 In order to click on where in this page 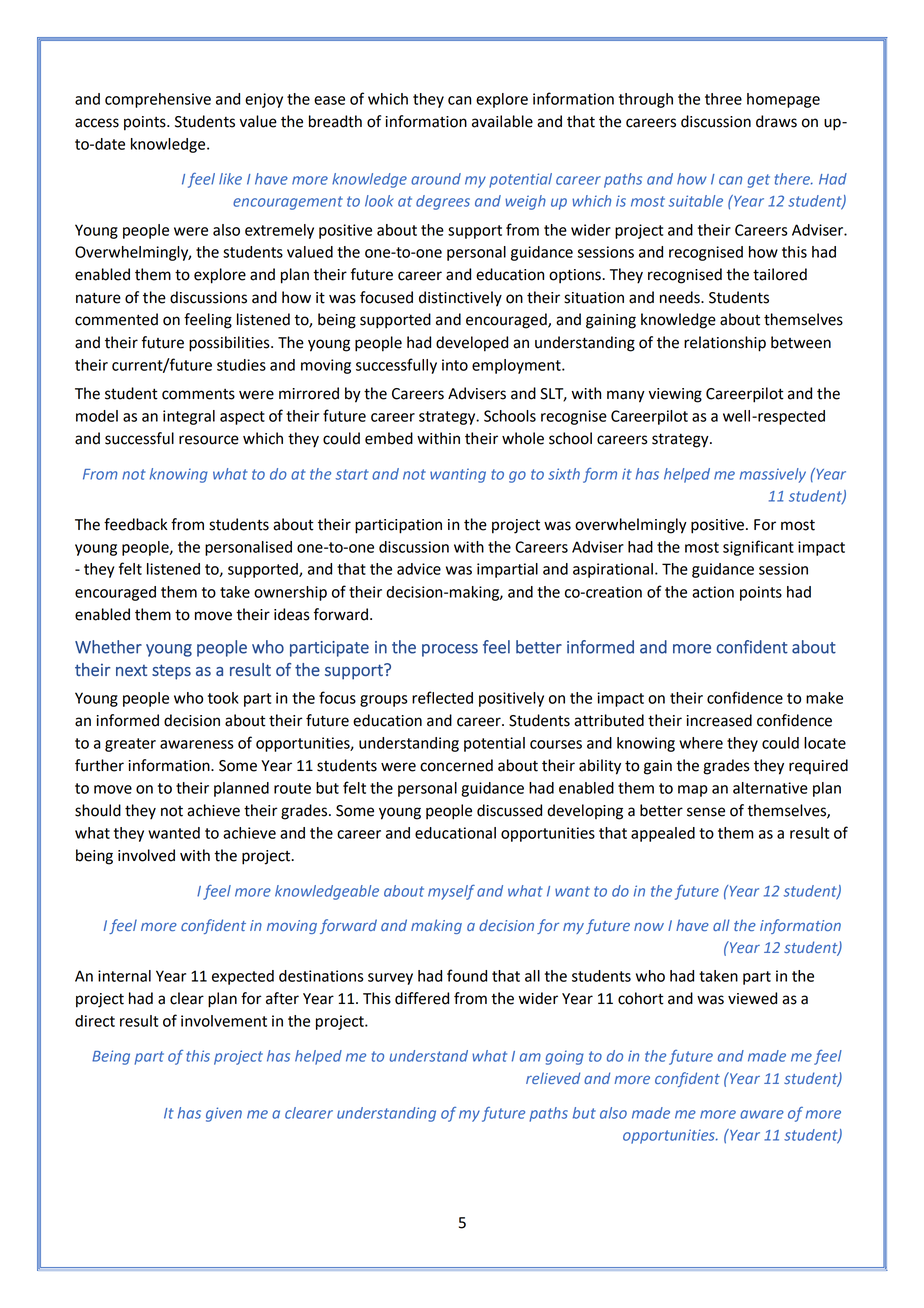, I will do `click(701, 743)`.
